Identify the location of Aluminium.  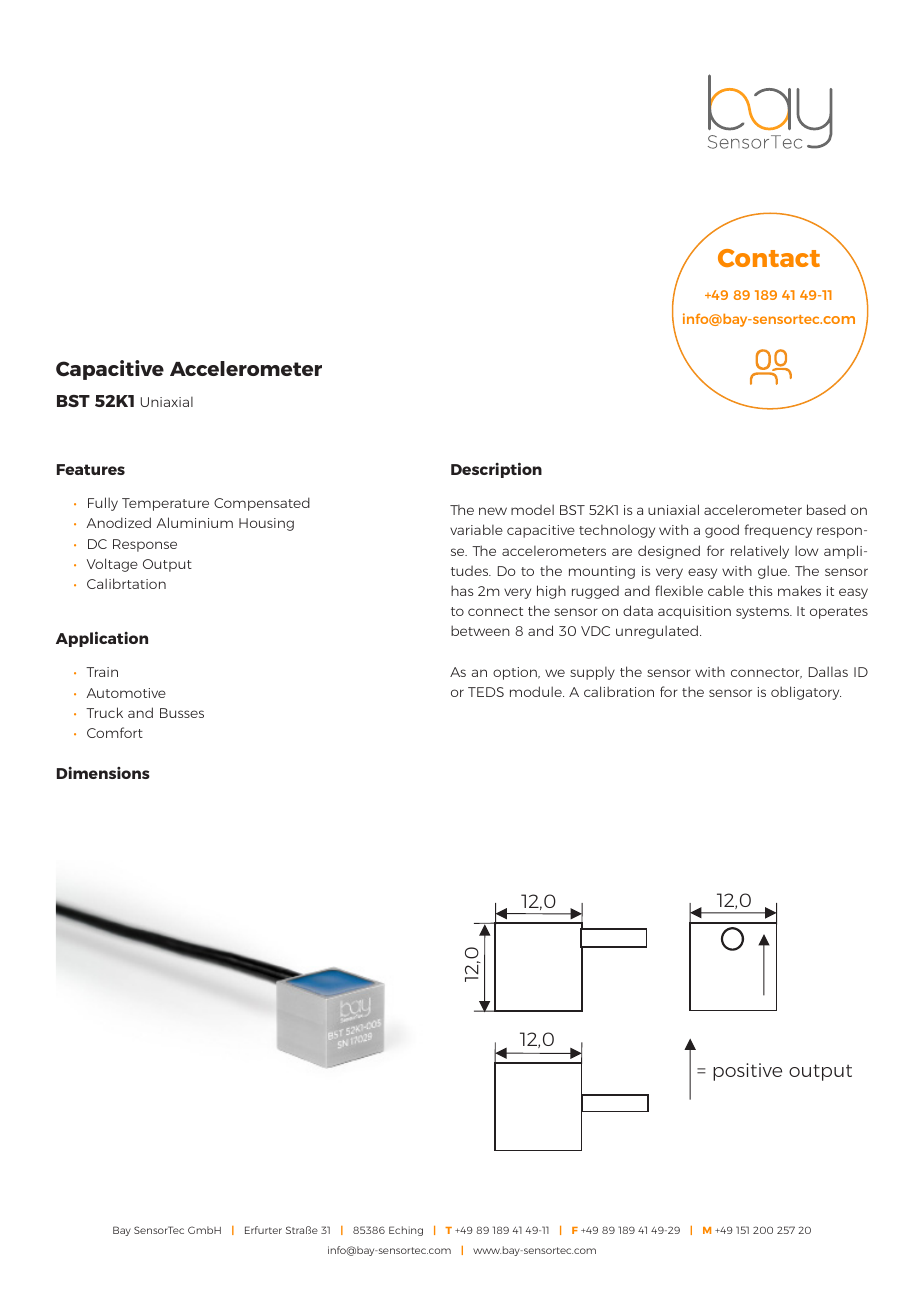
(195, 522).
